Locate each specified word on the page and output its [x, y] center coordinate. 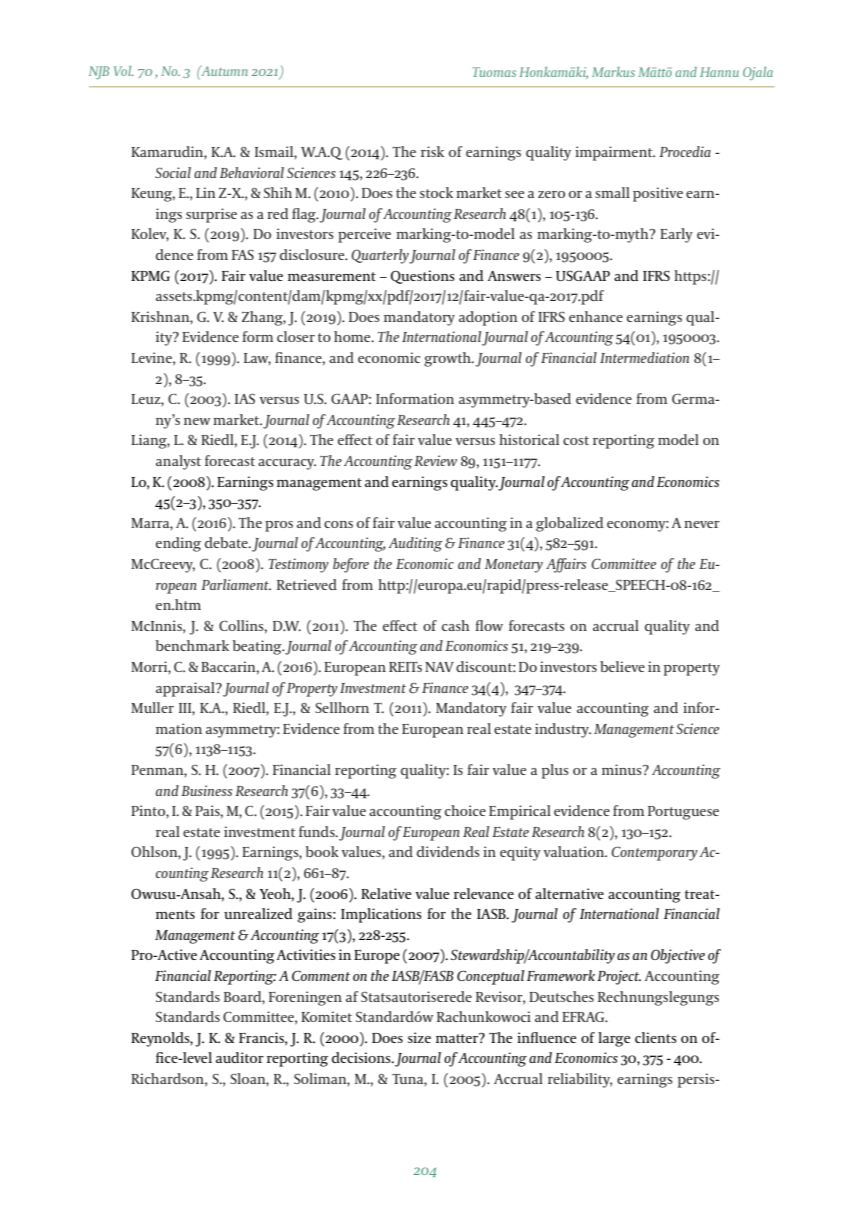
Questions [423, 277]
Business [206, 790]
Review [435, 460]
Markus [613, 72]
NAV [439, 667]
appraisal [187, 689]
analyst [178, 462]
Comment [321, 976]
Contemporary [654, 854]
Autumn [223, 70]
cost [576, 440]
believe [622, 666]
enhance [596, 316]
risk [432, 151]
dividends [448, 851]
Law [257, 359]
